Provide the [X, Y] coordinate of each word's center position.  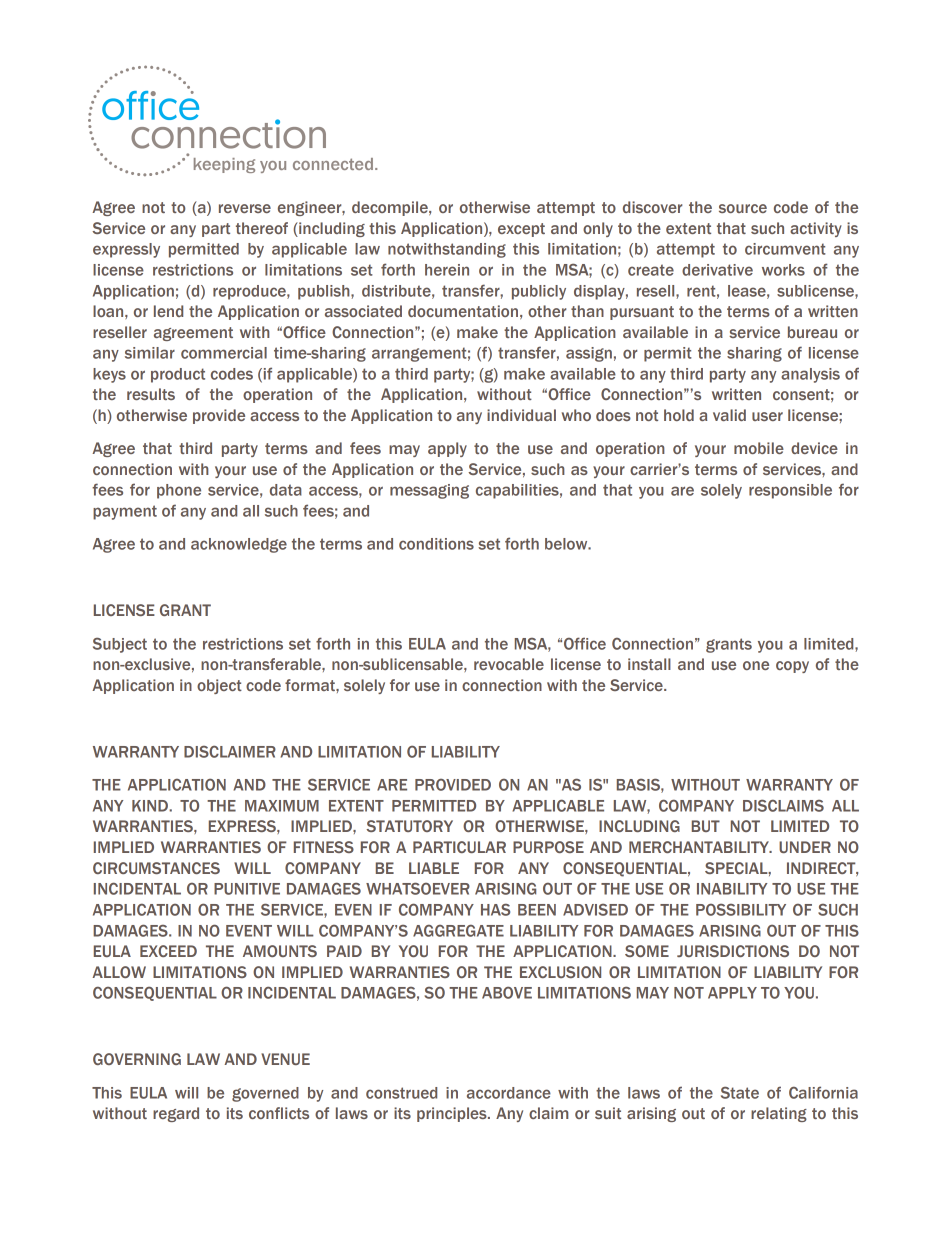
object [219, 686]
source [743, 208]
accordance [509, 1093]
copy [792, 667]
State [740, 1092]
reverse [245, 208]
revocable [509, 664]
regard [176, 1114]
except [521, 230]
